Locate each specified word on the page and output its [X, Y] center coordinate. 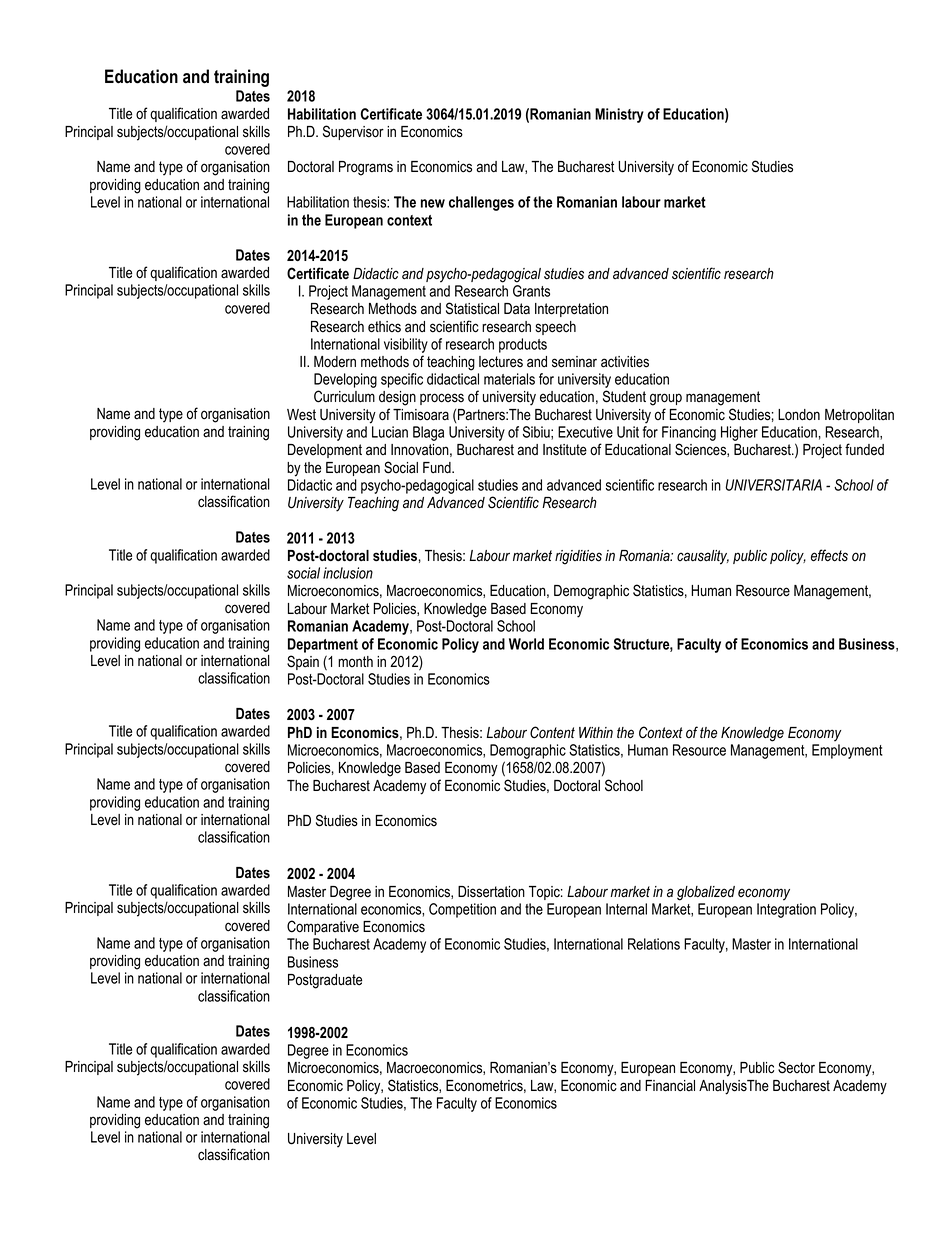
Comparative [323, 927]
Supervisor [353, 132]
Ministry [619, 115]
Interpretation [571, 310]
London [799, 415]
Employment [847, 751]
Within [596, 732]
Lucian [390, 432]
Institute [565, 450]
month [355, 662]
